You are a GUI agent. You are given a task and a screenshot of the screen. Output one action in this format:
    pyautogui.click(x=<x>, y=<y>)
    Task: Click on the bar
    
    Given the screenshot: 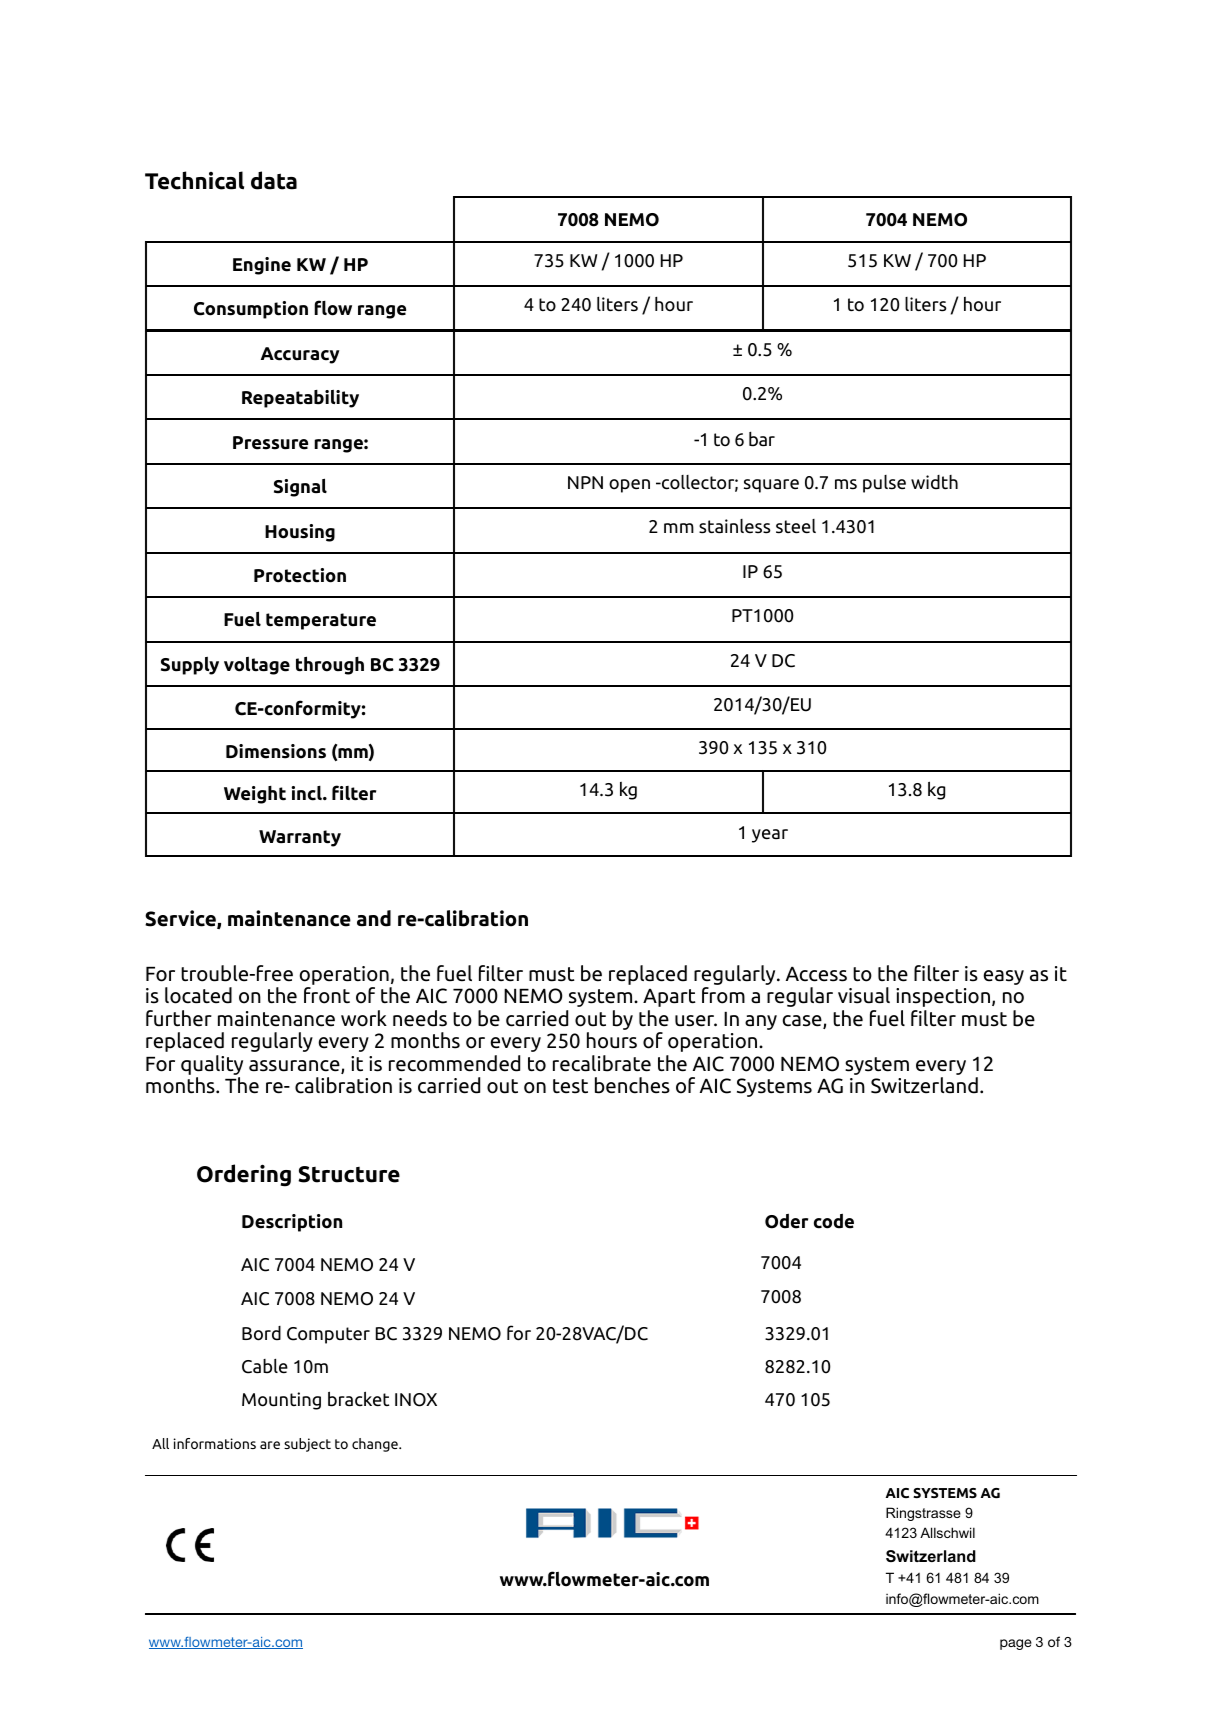 What is the action you would take?
    pyautogui.click(x=762, y=439)
